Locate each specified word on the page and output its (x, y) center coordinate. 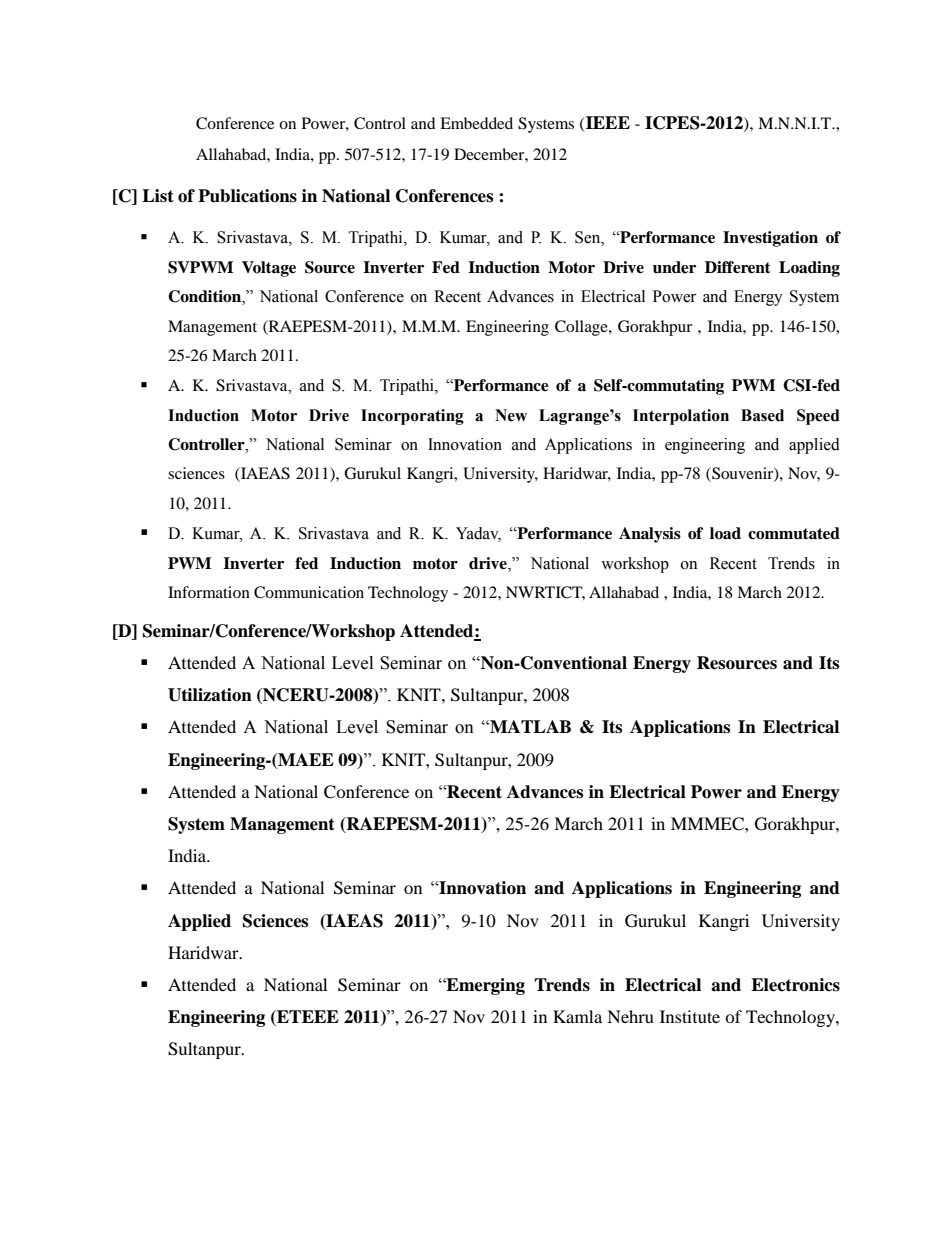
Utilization (210, 695)
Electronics (795, 985)
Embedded (476, 123)
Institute (690, 1016)
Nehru (630, 1016)
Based (762, 415)
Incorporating (412, 417)
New (511, 415)
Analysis (650, 535)
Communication (309, 592)
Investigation (770, 239)
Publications (247, 196)
